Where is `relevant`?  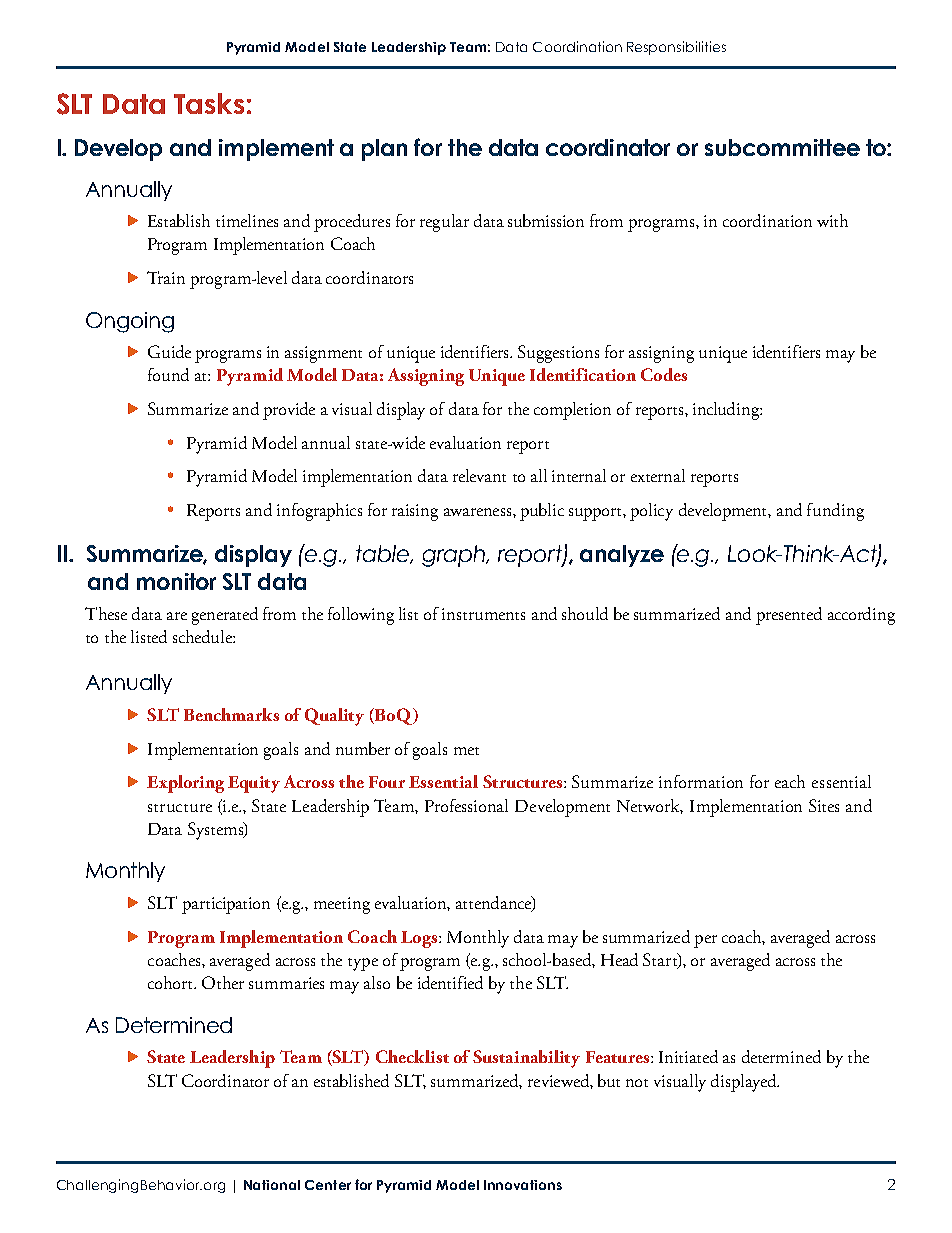
relevant is located at coordinates (479, 475).
